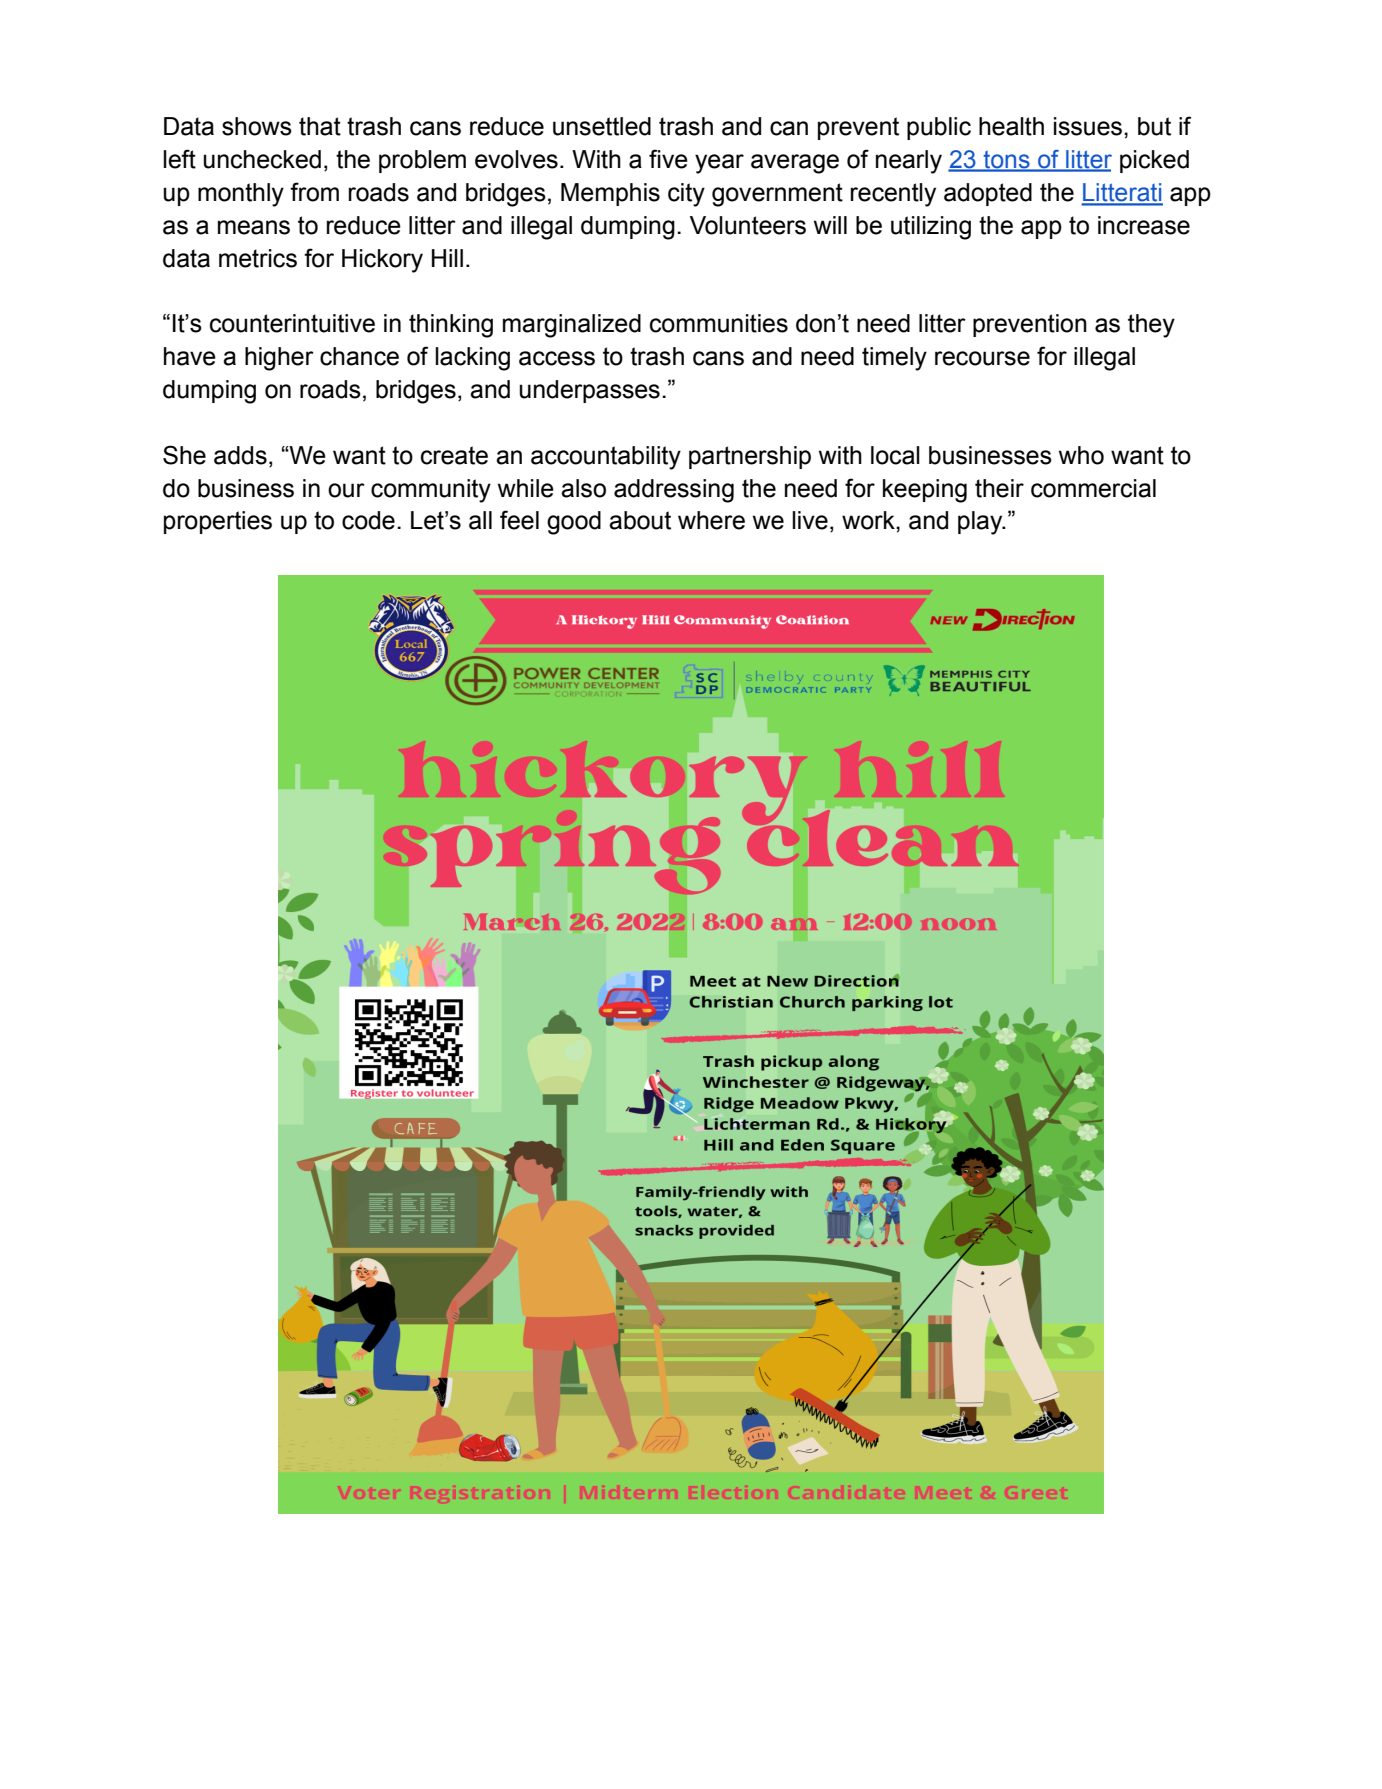 This document has height=1789, width=1382. What do you see at coordinates (981, 523) in the document?
I see `play` at bounding box center [981, 523].
